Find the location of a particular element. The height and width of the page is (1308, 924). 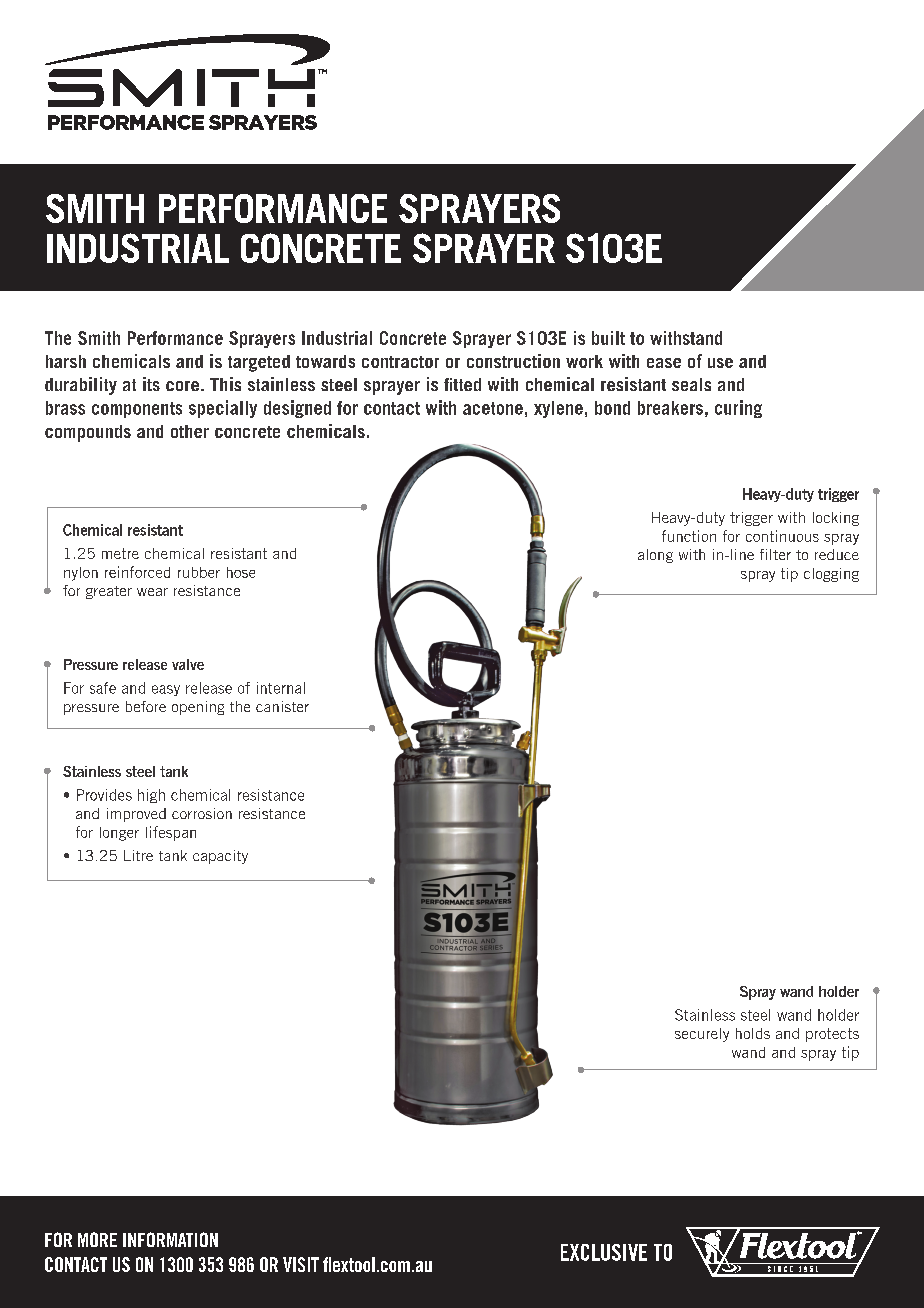

clogging is located at coordinates (831, 575).
